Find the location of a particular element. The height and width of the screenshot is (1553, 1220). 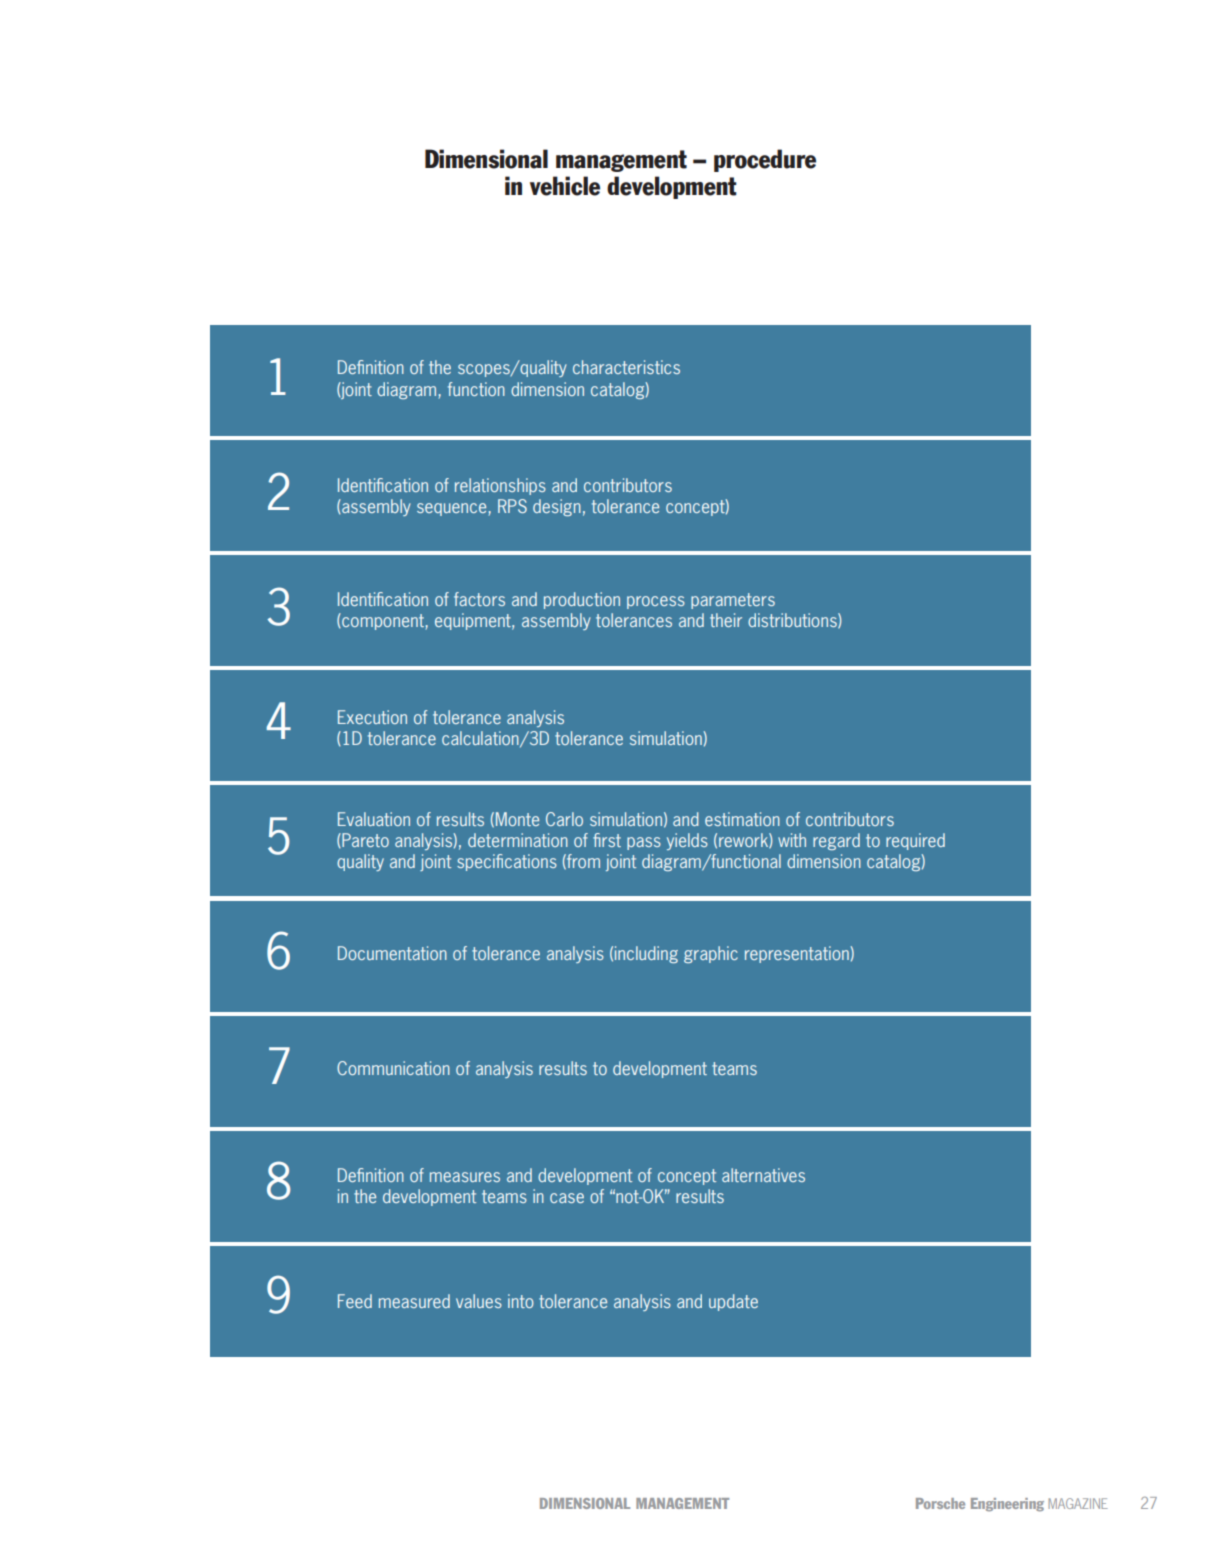

sequence is located at coordinates (453, 509).
